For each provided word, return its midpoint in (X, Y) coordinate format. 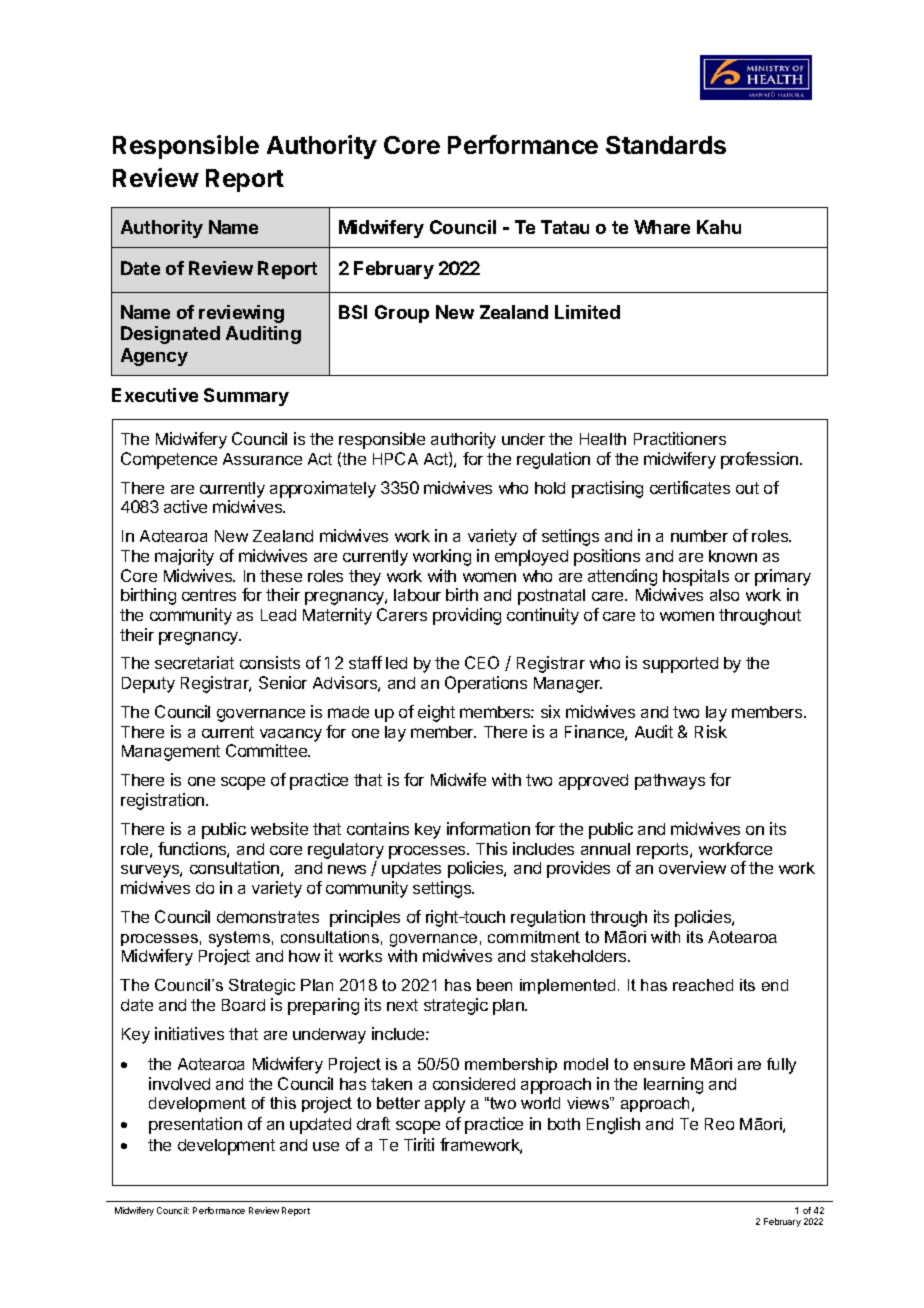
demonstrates (268, 917)
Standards (666, 145)
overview (692, 867)
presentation (195, 1125)
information (488, 828)
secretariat (194, 662)
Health (603, 439)
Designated (170, 335)
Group (402, 314)
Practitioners (680, 438)
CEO (482, 662)
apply (445, 1105)
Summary (246, 397)
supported (680, 665)
